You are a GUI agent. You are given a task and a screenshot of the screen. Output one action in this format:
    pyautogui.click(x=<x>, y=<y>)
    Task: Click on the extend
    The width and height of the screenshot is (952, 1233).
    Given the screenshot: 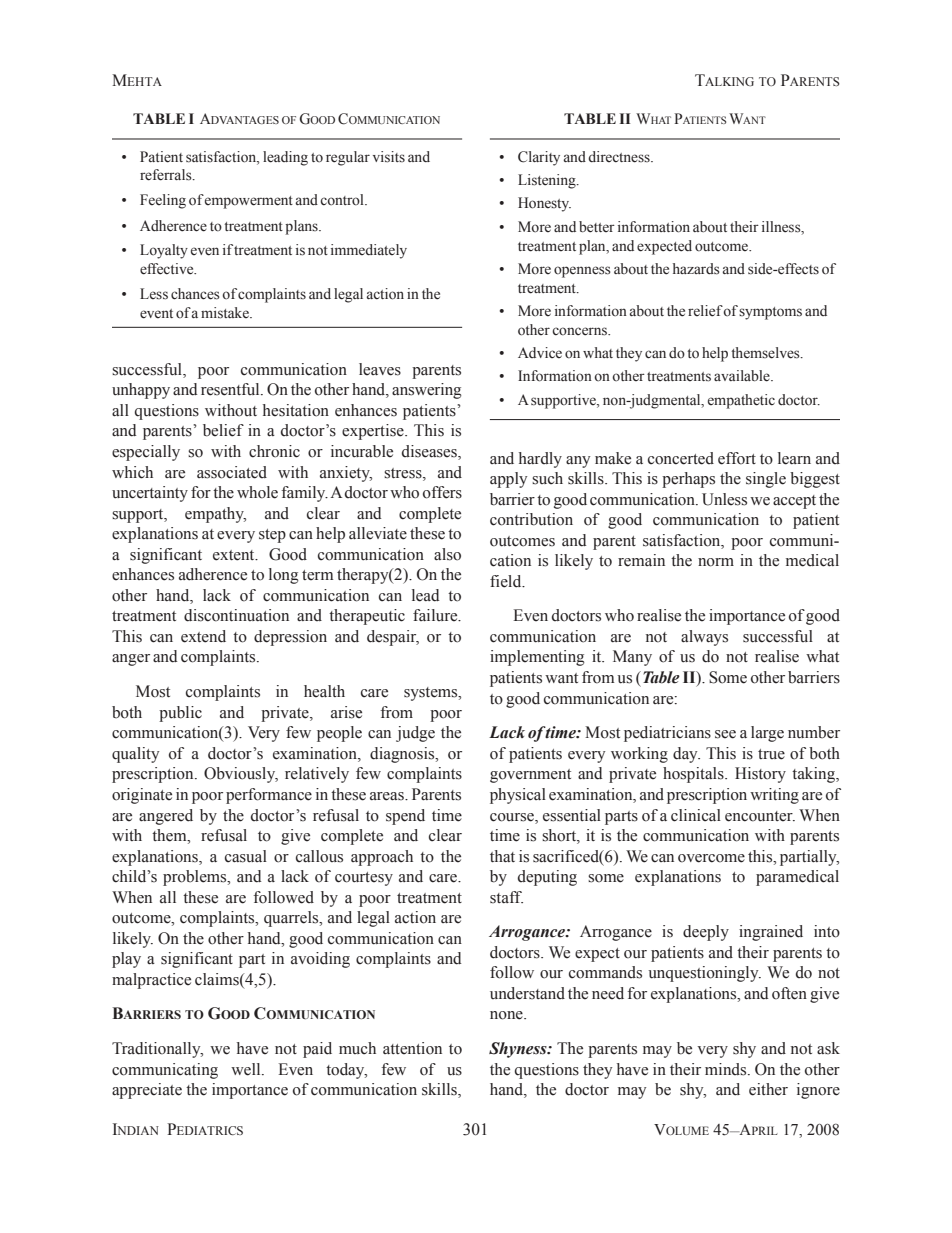 What is the action you would take?
    pyautogui.click(x=203, y=636)
